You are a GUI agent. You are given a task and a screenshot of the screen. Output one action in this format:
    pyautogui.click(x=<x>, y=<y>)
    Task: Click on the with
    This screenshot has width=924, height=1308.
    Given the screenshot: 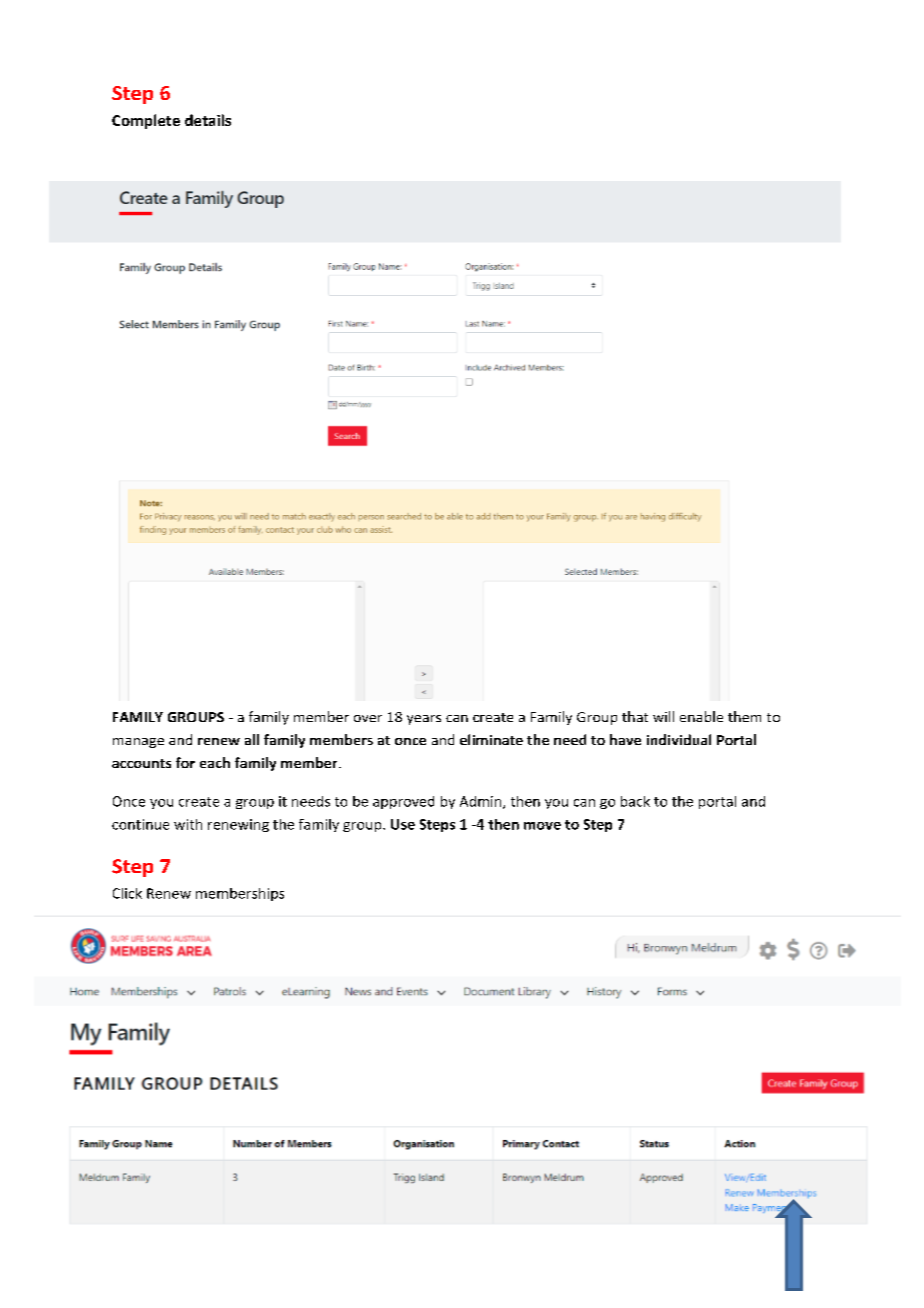 What is the action you would take?
    pyautogui.click(x=188, y=824)
